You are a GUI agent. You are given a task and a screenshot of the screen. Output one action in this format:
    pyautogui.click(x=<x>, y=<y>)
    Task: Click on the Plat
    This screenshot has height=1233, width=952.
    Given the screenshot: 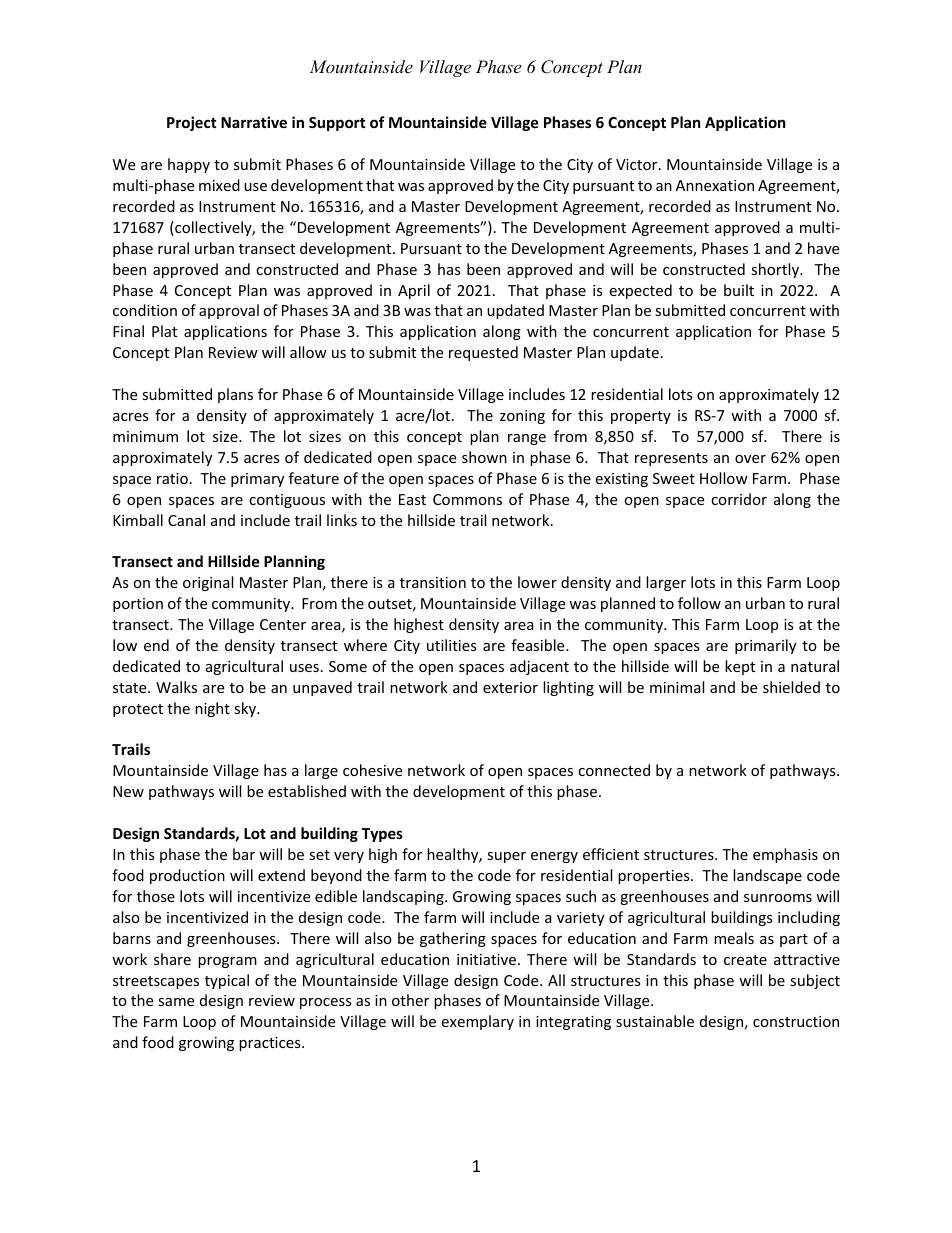 What is the action you would take?
    pyautogui.click(x=164, y=331)
